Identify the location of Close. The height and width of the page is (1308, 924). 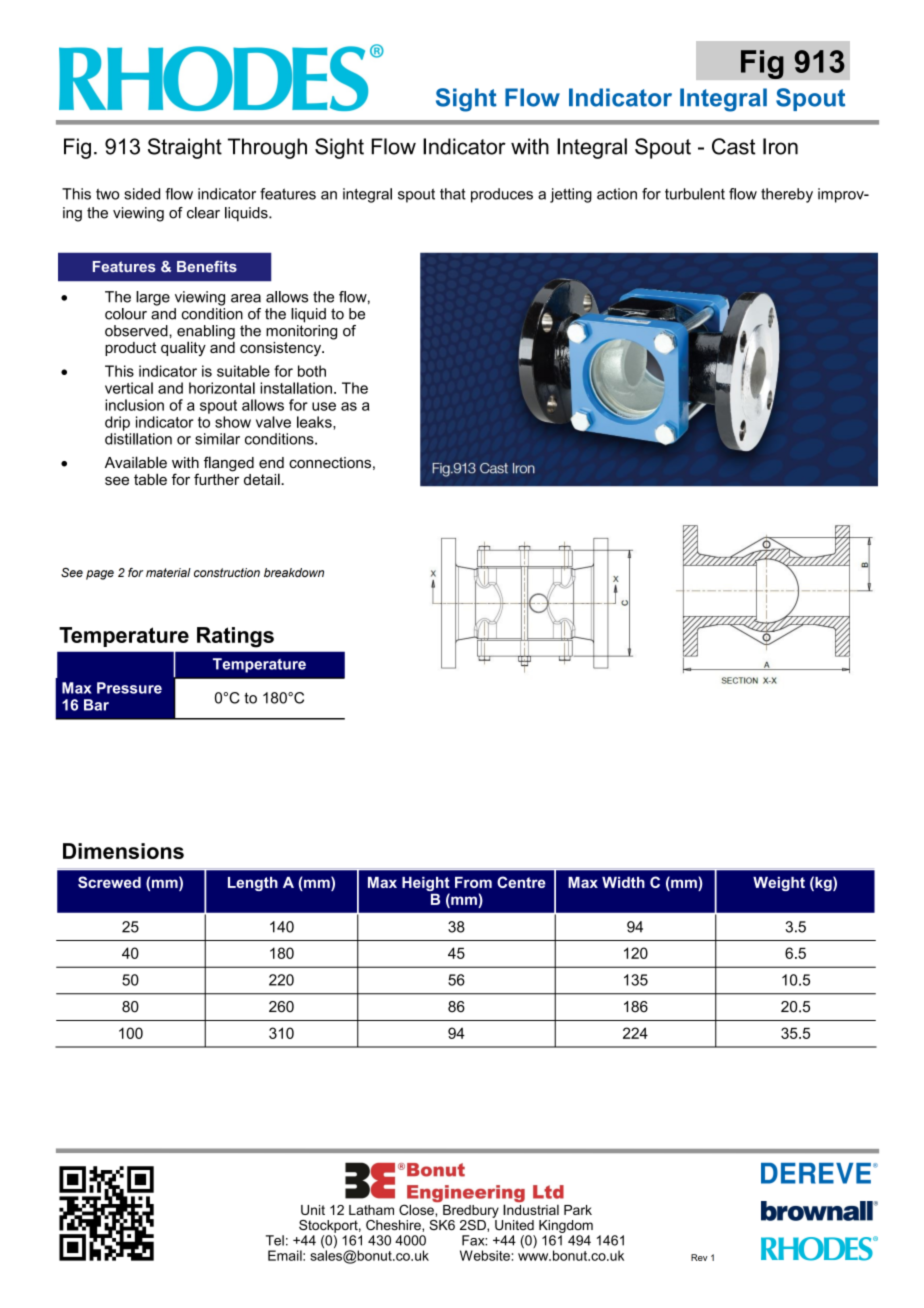
(417, 1209).
